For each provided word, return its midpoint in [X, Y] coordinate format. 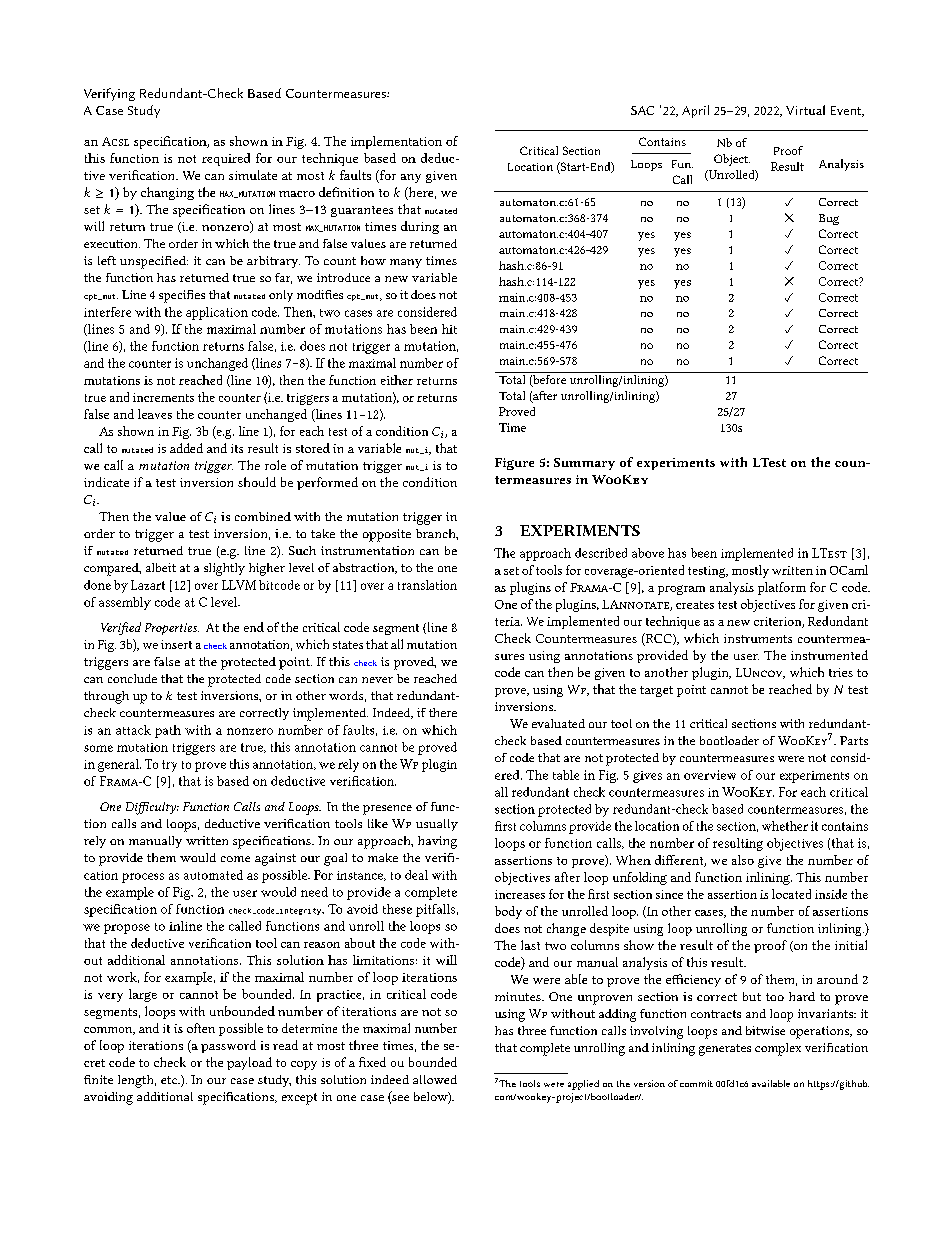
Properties [172, 629]
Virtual [805, 110]
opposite [387, 535]
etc [170, 1080]
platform [782, 588]
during [420, 227]
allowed [435, 1079]
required [226, 159]
